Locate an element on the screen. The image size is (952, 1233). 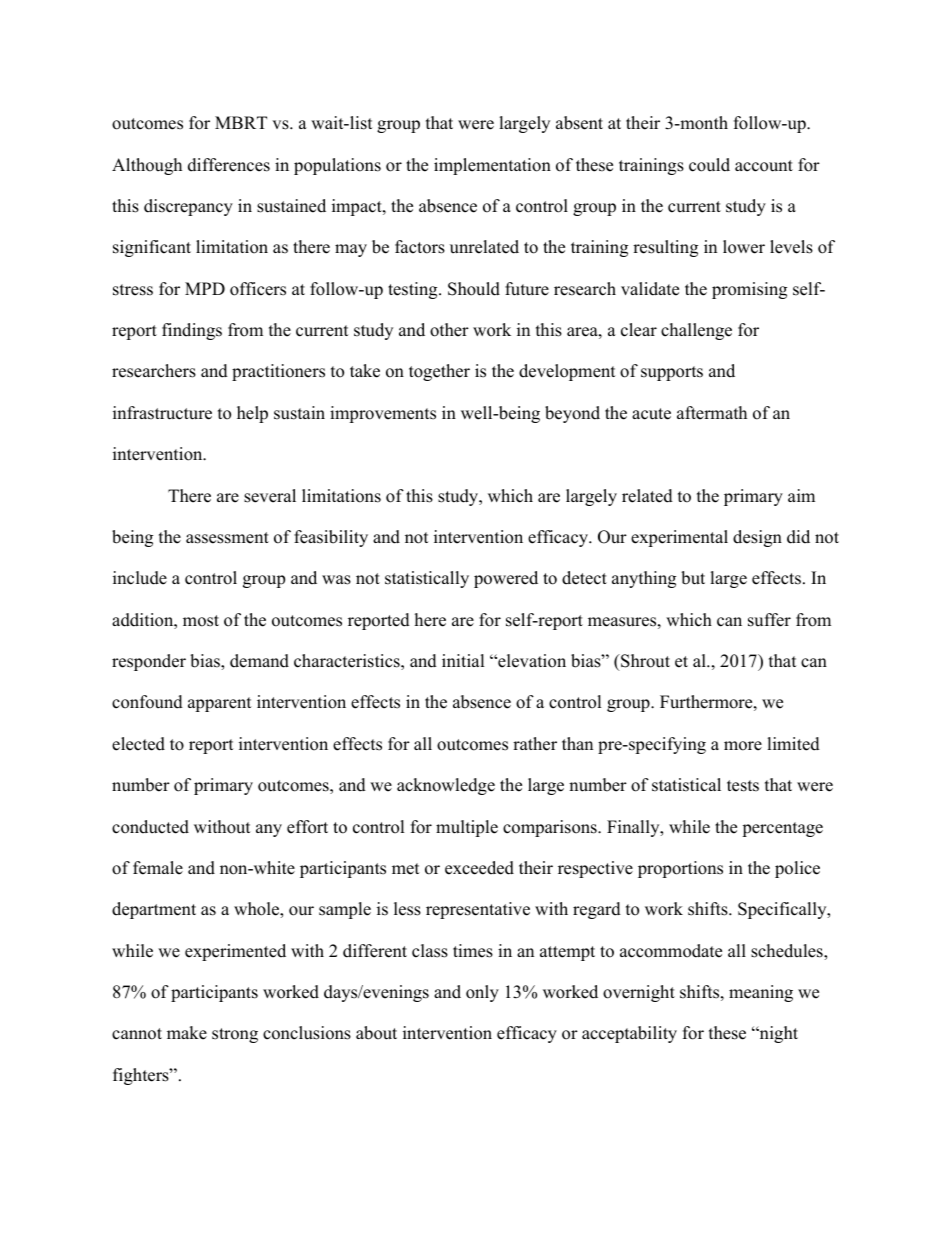
could is located at coordinates (709, 165).
